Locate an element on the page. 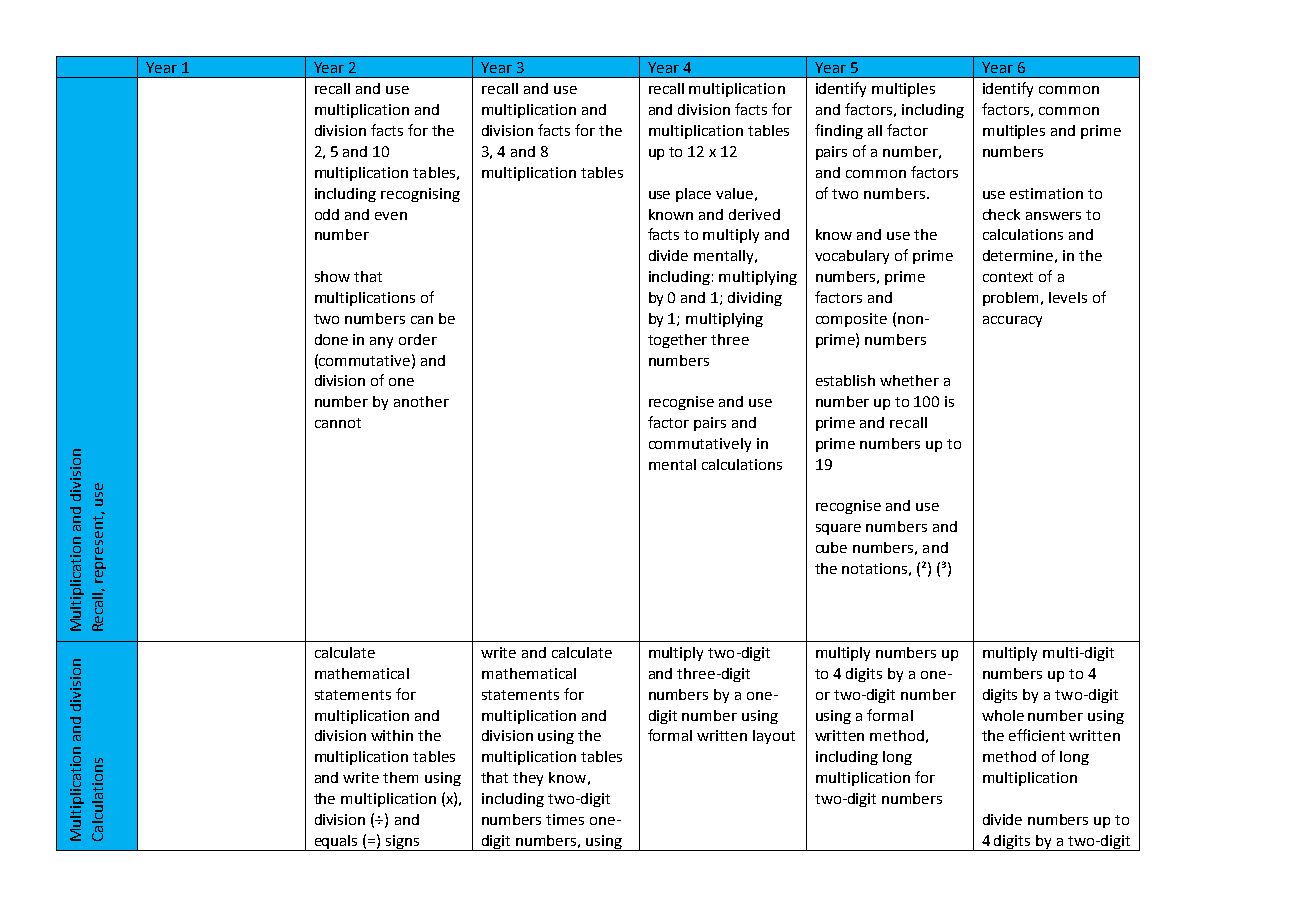  place is located at coordinates (693, 195).
